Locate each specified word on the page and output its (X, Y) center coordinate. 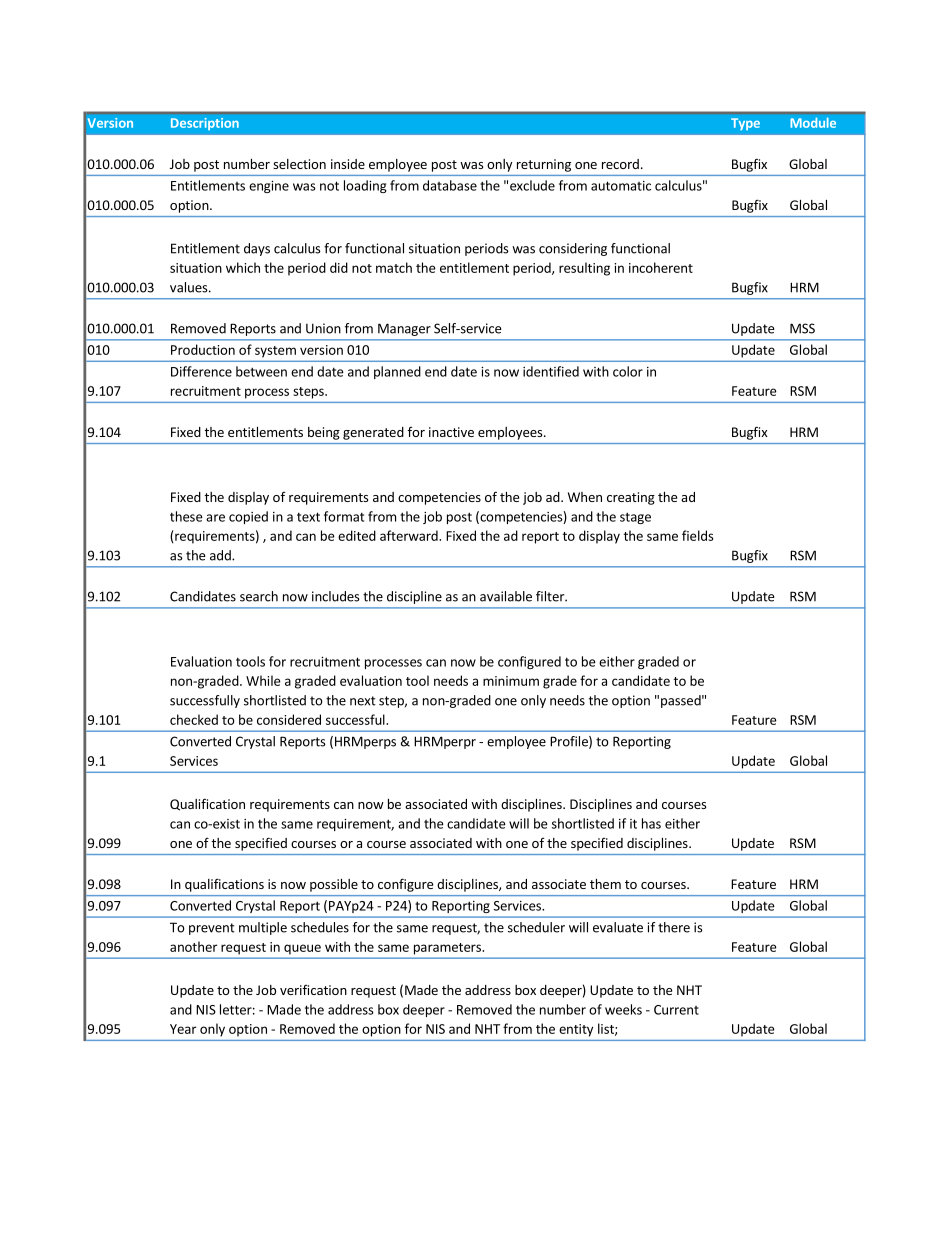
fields (698, 535)
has (651, 823)
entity (576, 1030)
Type (745, 124)
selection (299, 164)
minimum (511, 681)
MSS (802, 328)
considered (289, 719)
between (261, 371)
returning (544, 165)
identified (551, 371)
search (259, 596)
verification (313, 990)
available (506, 596)
